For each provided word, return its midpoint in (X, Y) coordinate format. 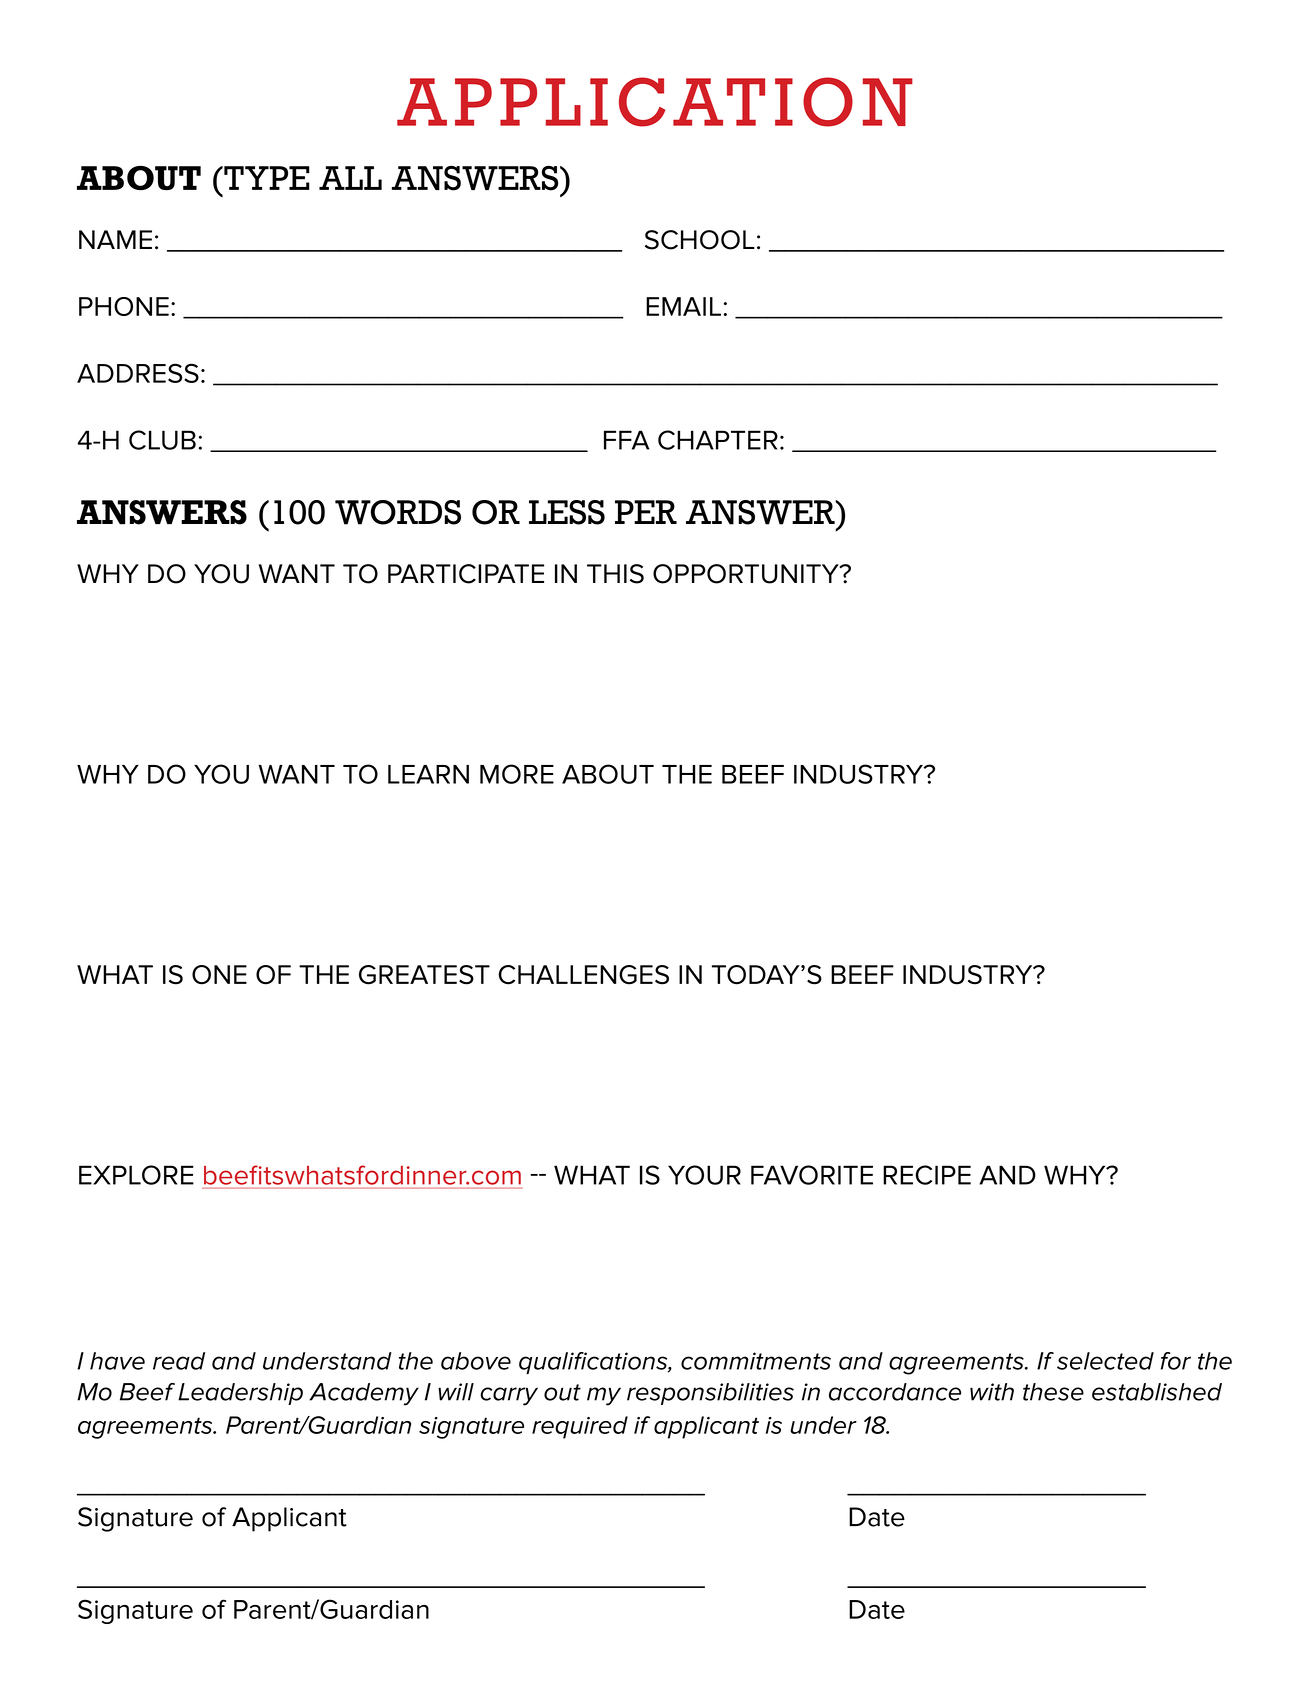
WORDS (398, 512)
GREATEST (424, 975)
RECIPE (927, 1175)
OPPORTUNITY (747, 574)
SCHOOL (700, 240)
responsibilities (710, 1394)
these (1053, 1392)
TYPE (266, 178)
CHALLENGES (583, 975)
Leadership (240, 1394)
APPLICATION (655, 102)
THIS (615, 574)
